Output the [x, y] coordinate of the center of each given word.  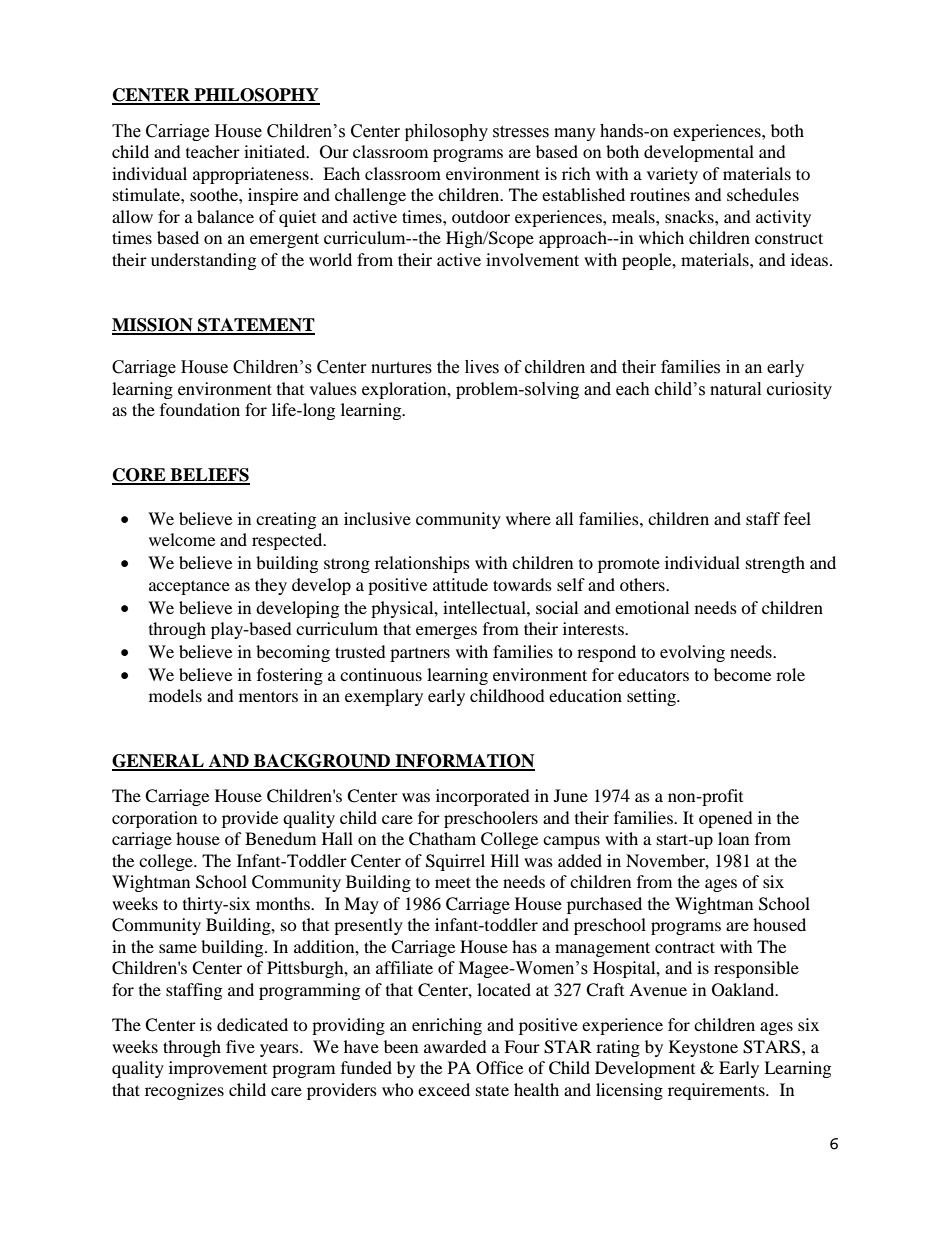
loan [733, 838]
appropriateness [252, 175]
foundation [200, 409]
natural [735, 389]
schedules [763, 194]
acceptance [189, 587]
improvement [218, 1069]
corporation [154, 819]
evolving [692, 653]
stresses [521, 132]
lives [482, 367]
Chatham [442, 839]
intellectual [485, 607]
